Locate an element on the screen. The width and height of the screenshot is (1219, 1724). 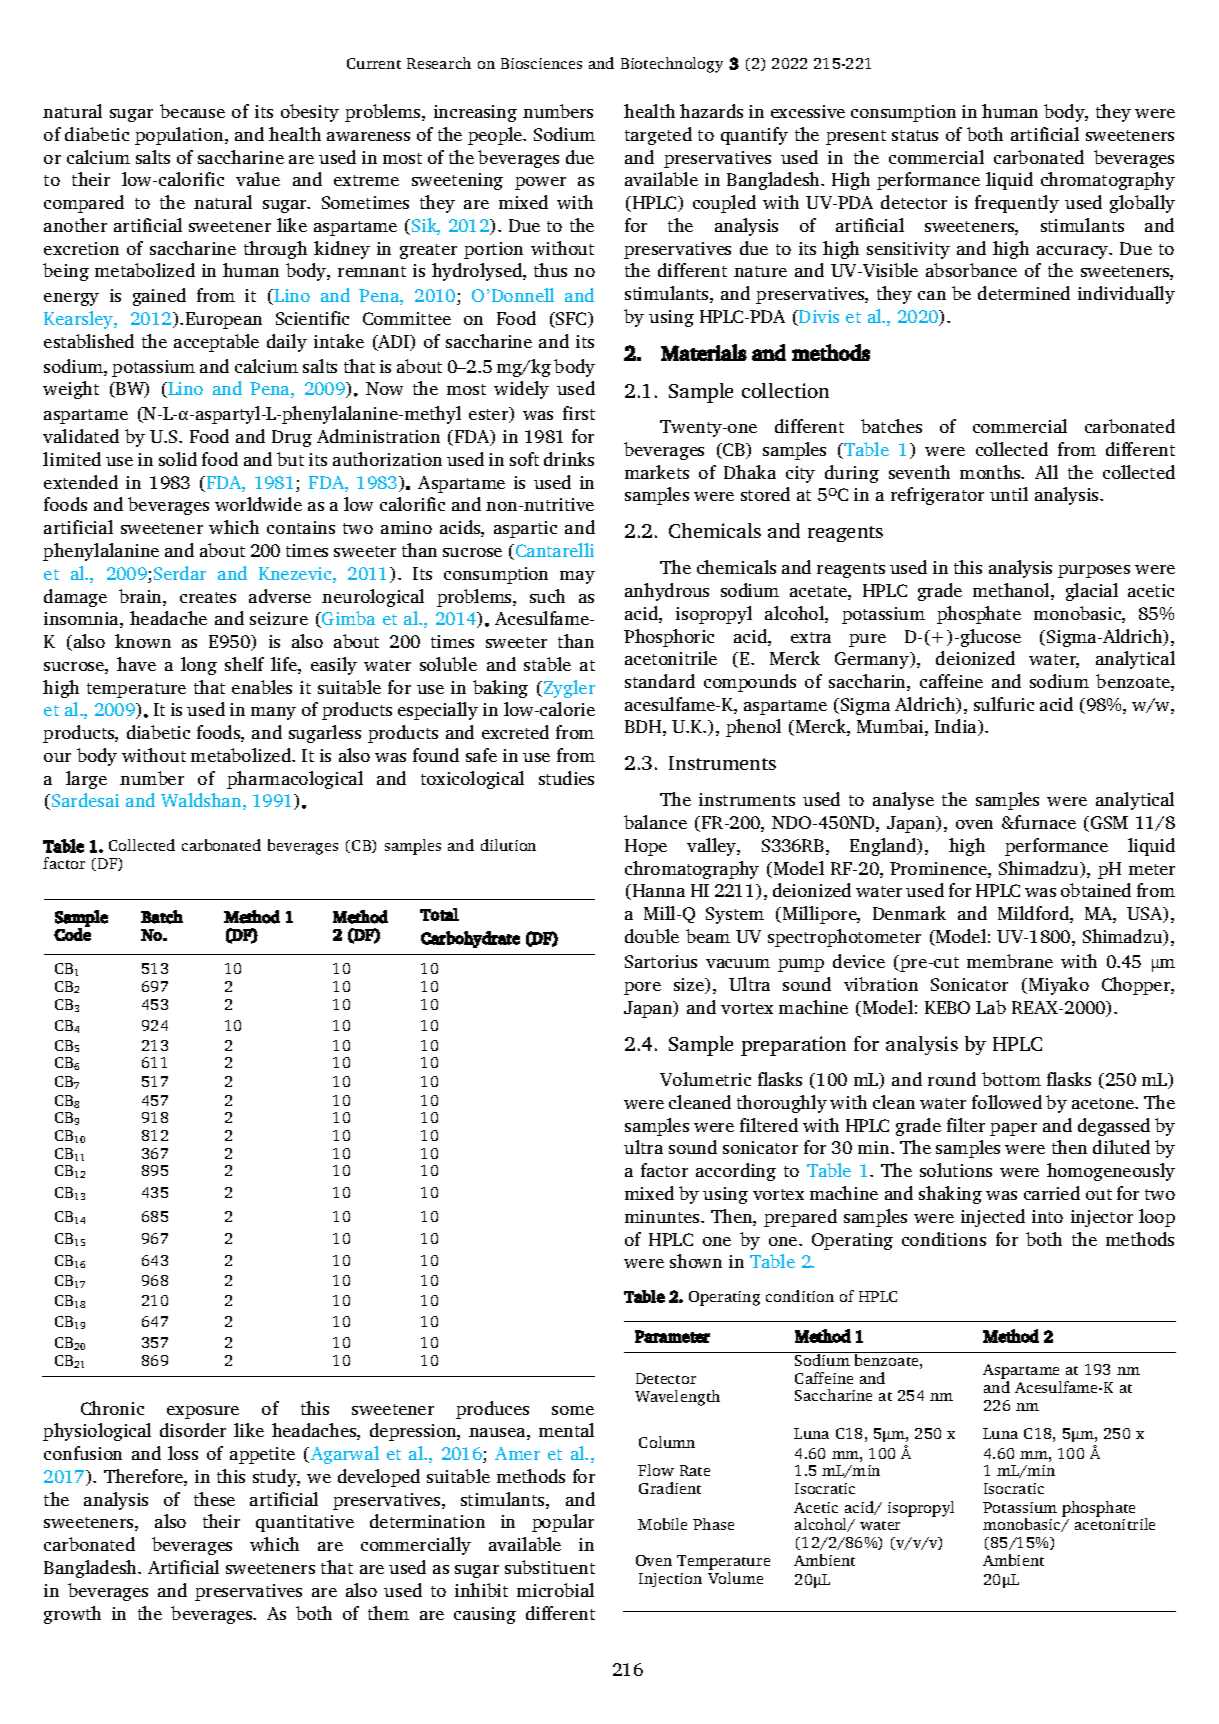
GSM is located at coordinates (1108, 824).
